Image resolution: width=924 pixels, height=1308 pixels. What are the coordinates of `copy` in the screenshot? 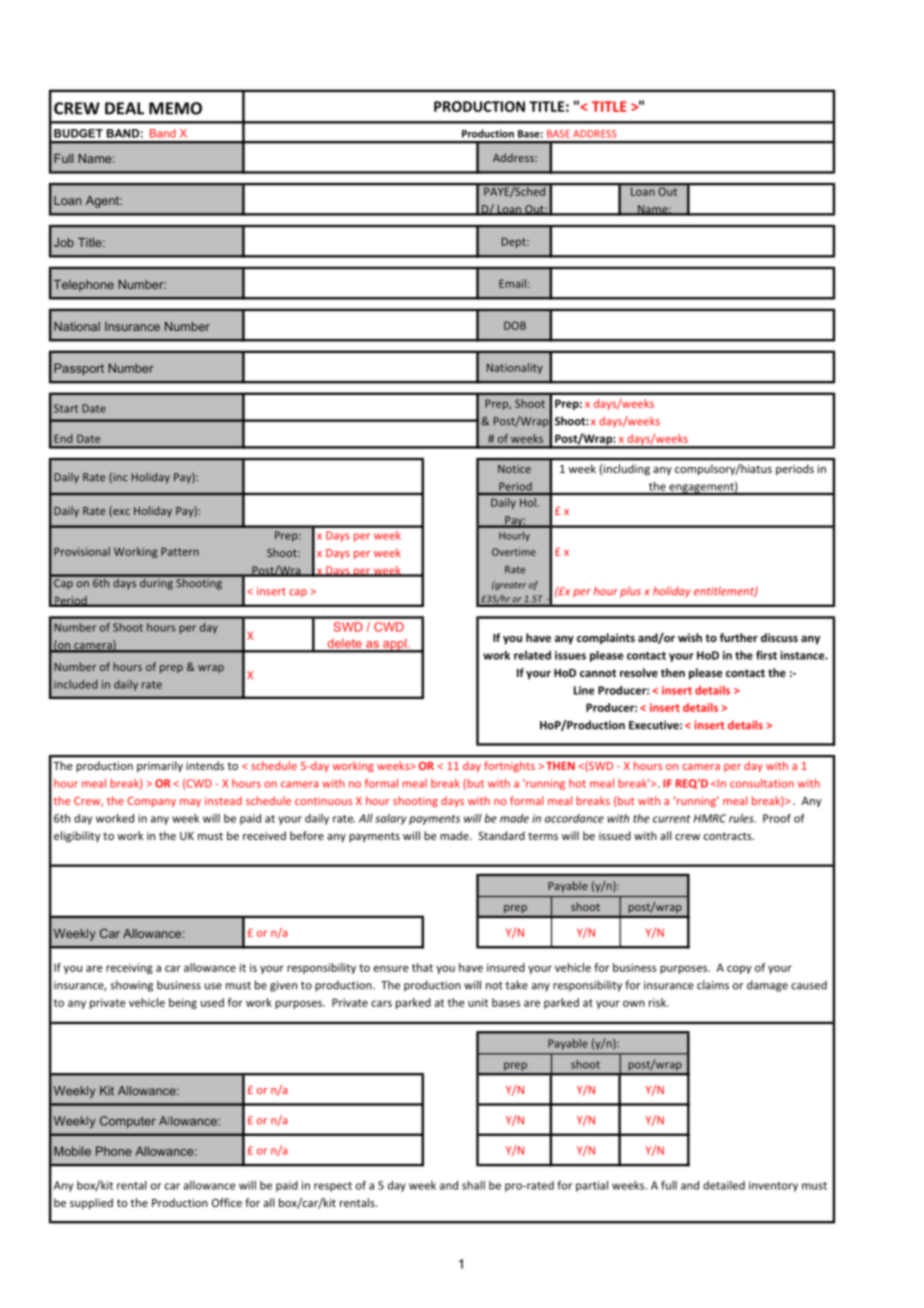 It's located at (739, 969).
